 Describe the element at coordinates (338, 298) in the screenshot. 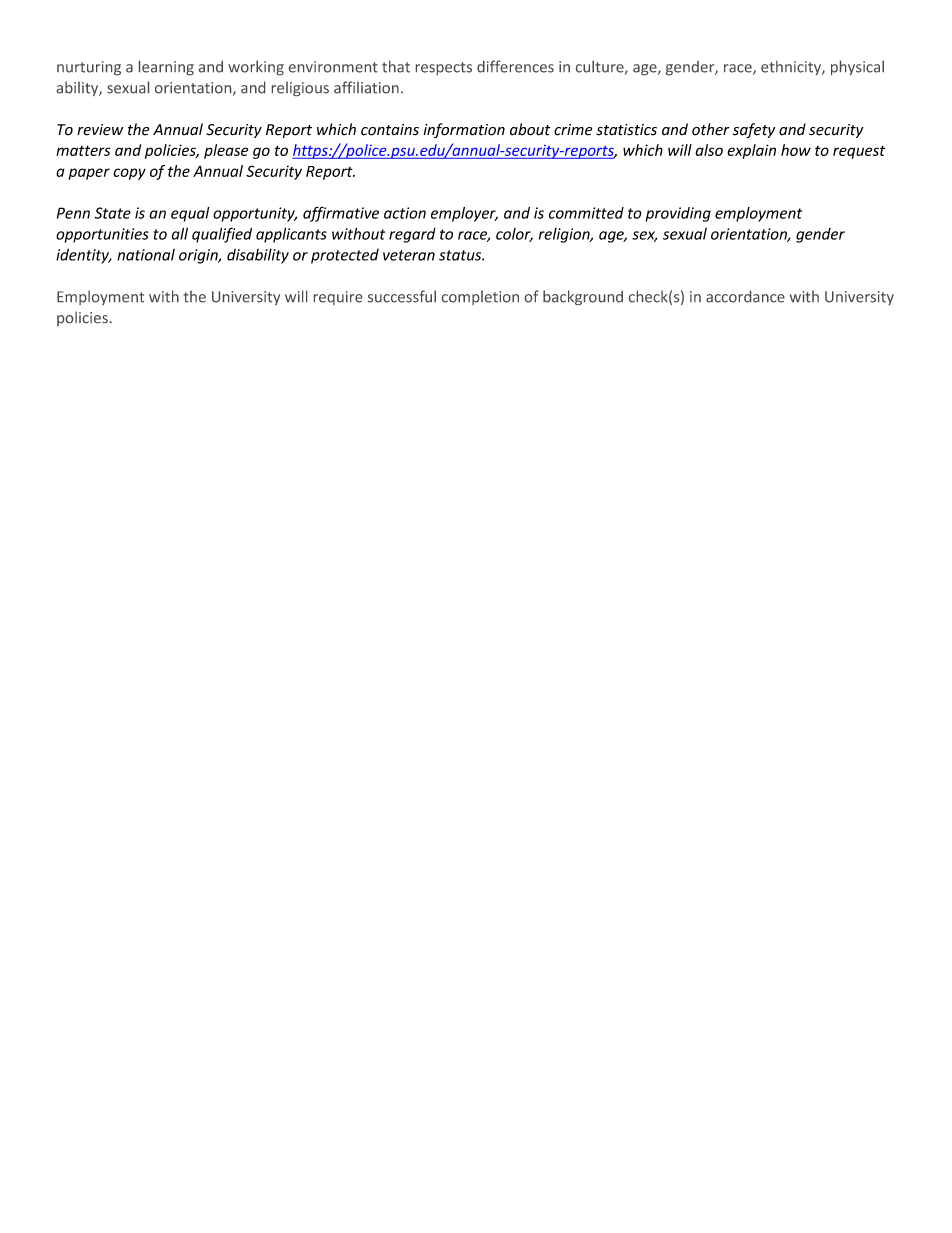

I see `require` at that location.
